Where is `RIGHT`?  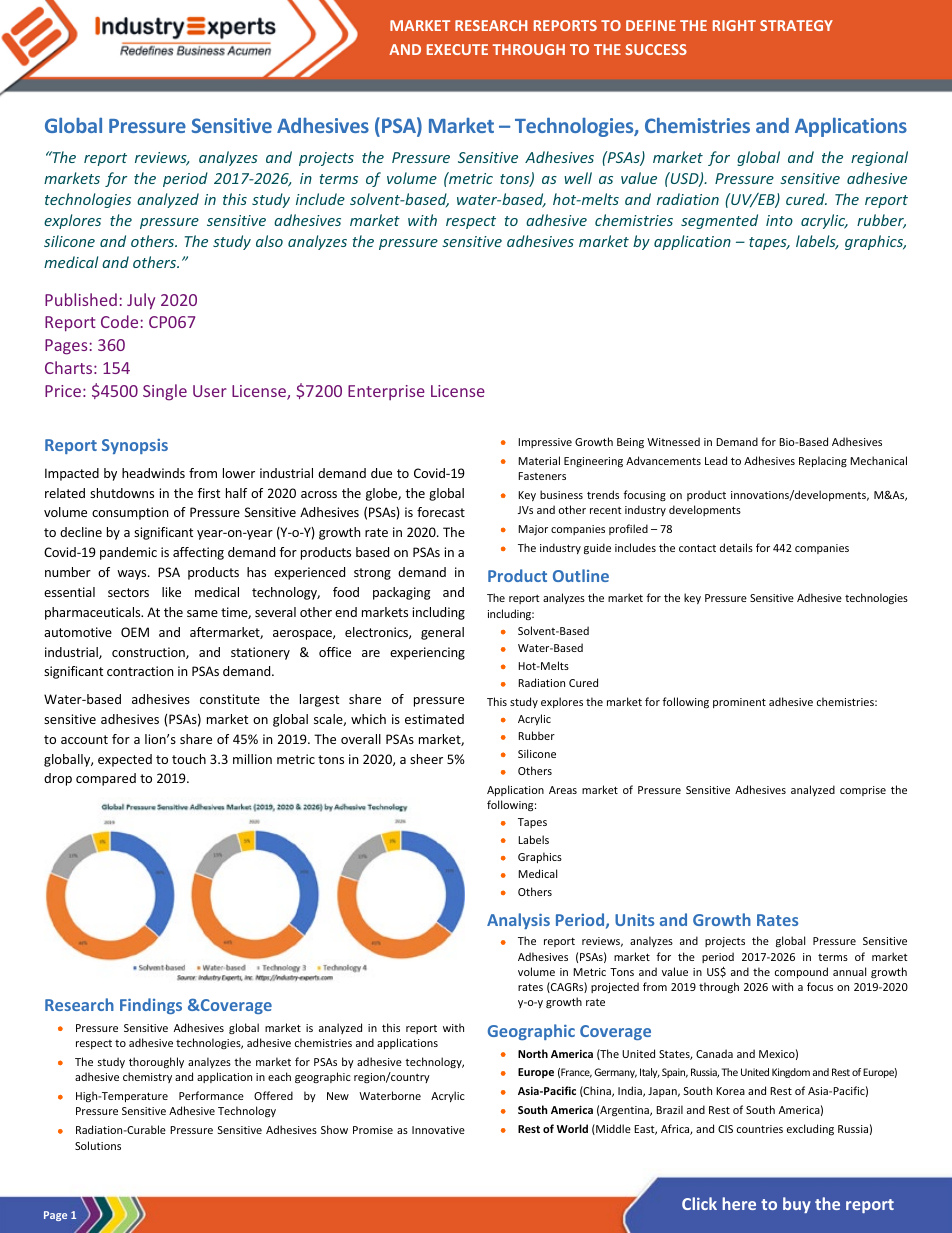 RIGHT is located at coordinates (734, 25).
